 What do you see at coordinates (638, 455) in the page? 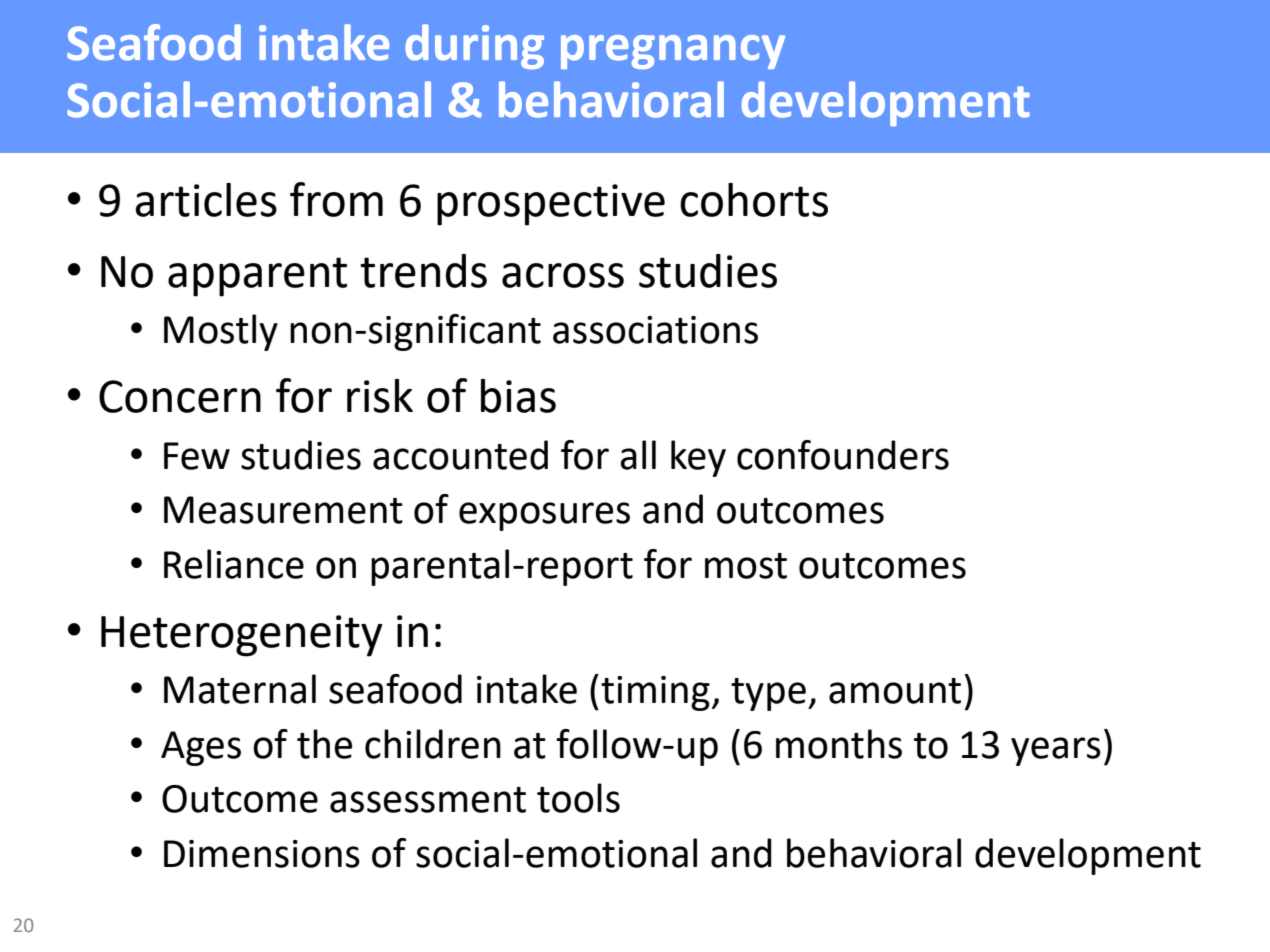
I see `all` at bounding box center [638, 455].
